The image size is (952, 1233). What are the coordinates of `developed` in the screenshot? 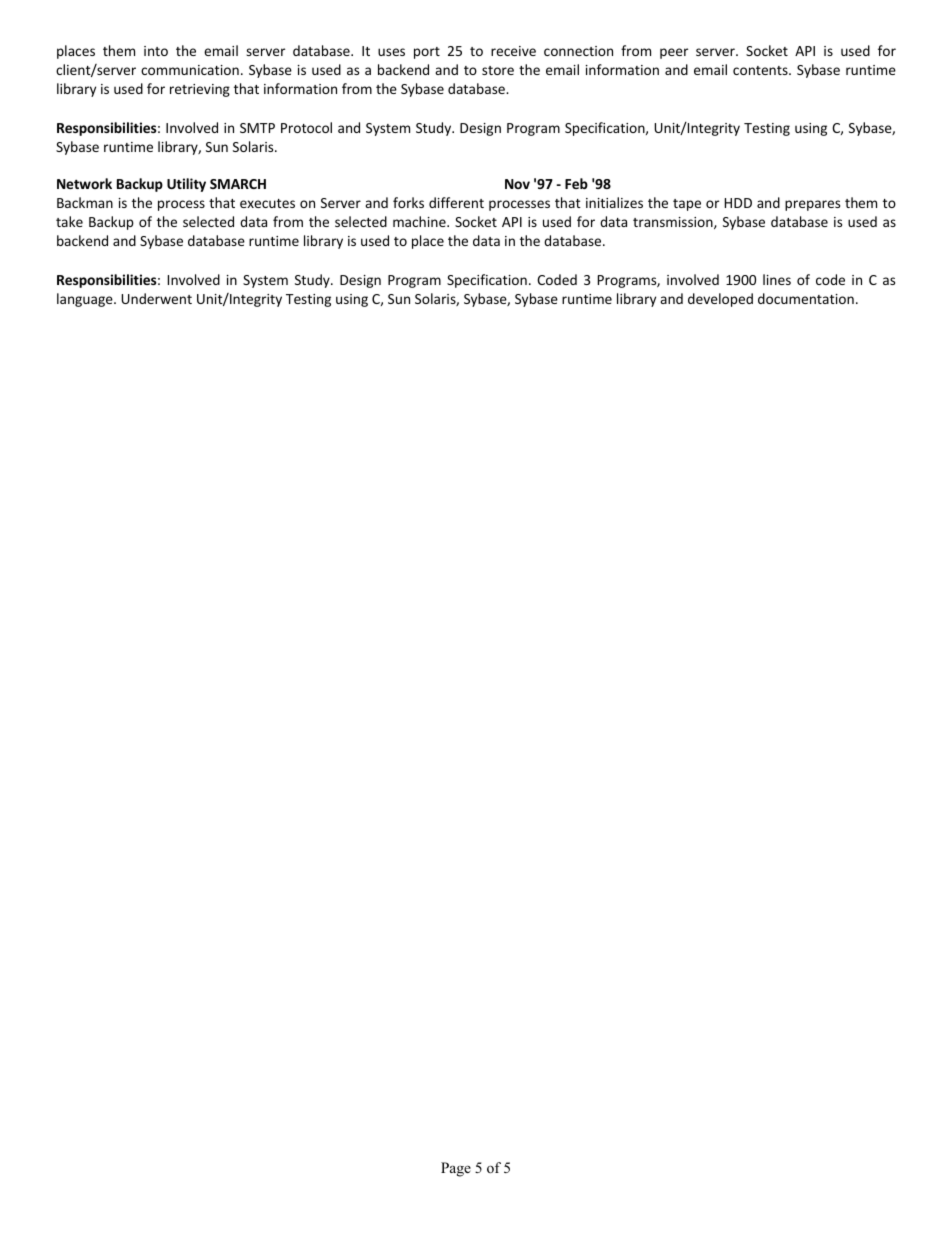 It's located at (720, 300).
